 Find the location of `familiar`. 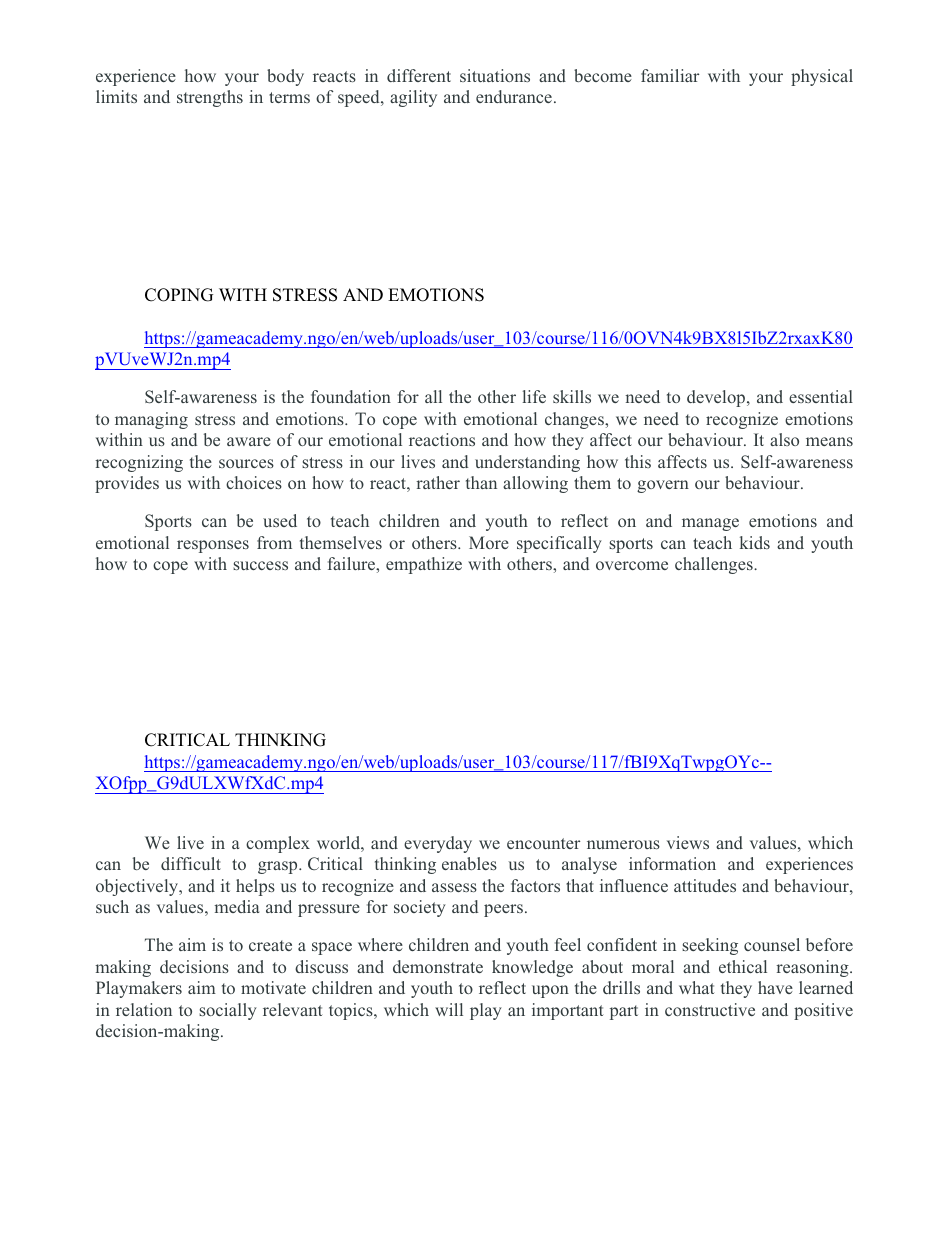

familiar is located at coordinates (670, 75).
